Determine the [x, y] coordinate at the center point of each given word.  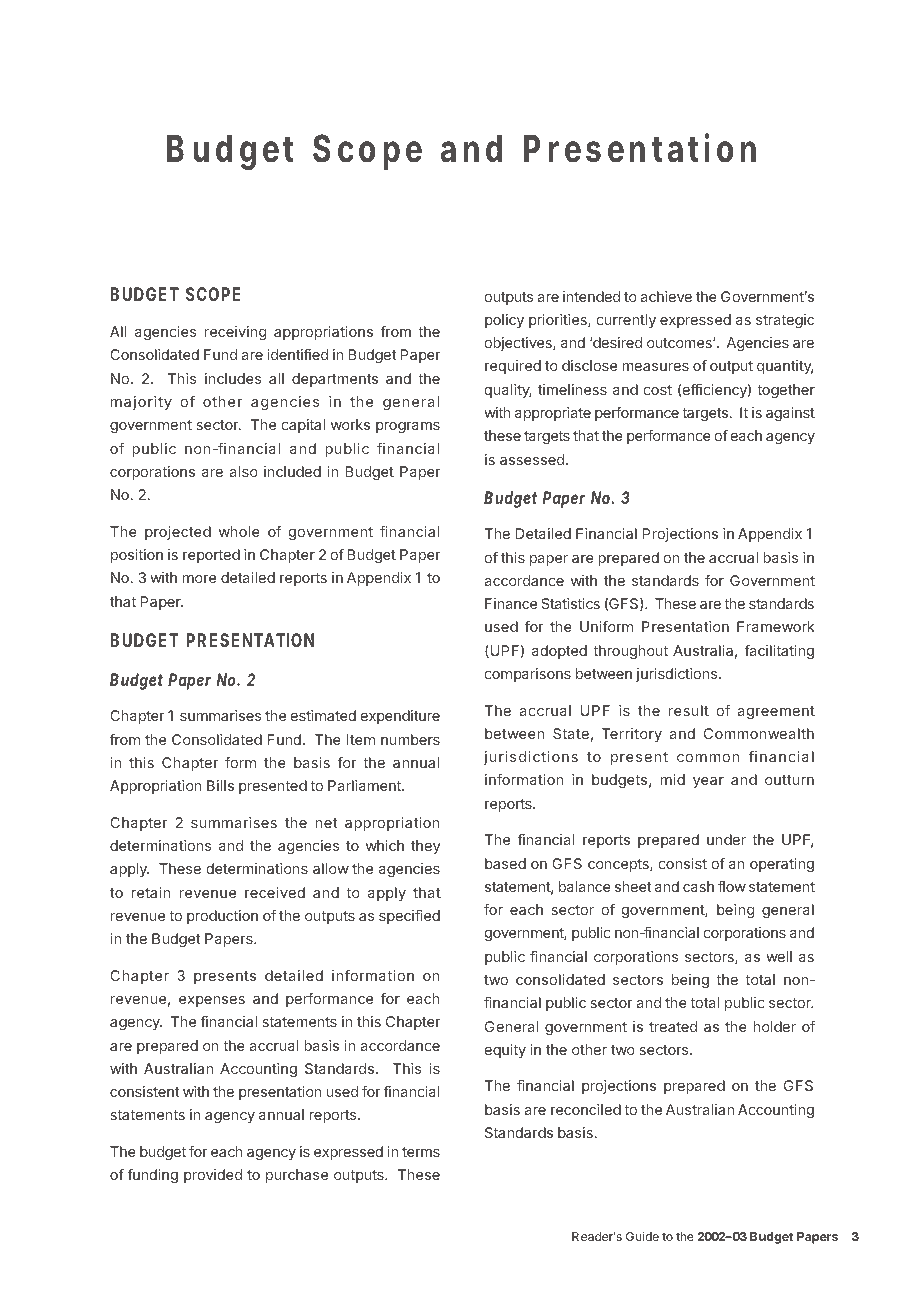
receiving [235, 333]
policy [504, 321]
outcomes [680, 343]
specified [409, 917]
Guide [642, 1236]
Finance [511, 603]
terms [421, 1152]
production [222, 917]
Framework [776, 626]
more [199, 579]
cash [698, 886]
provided [213, 1176]
